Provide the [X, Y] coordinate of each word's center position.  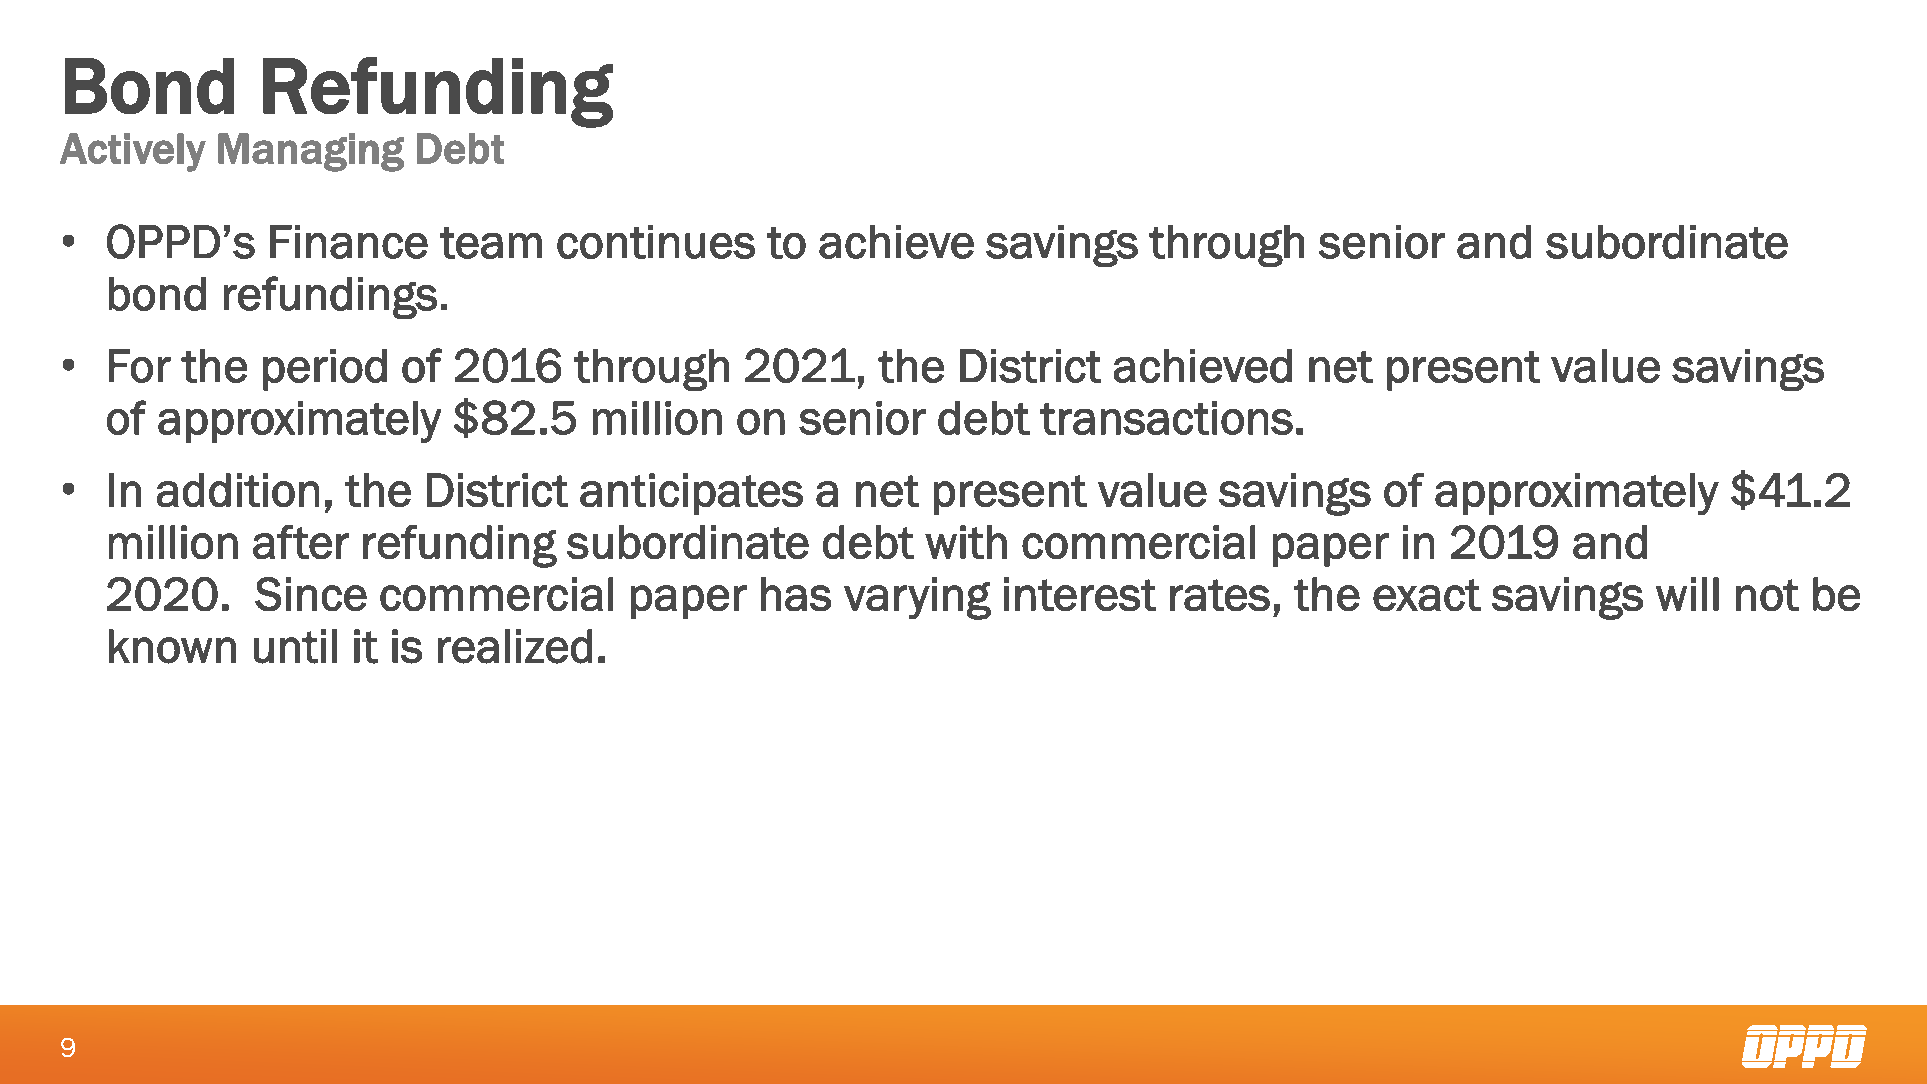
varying [917, 598]
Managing [311, 152]
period [325, 370]
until [295, 646]
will [1687, 594]
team [491, 243]
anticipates [691, 494]
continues [656, 242]
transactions [1166, 418]
